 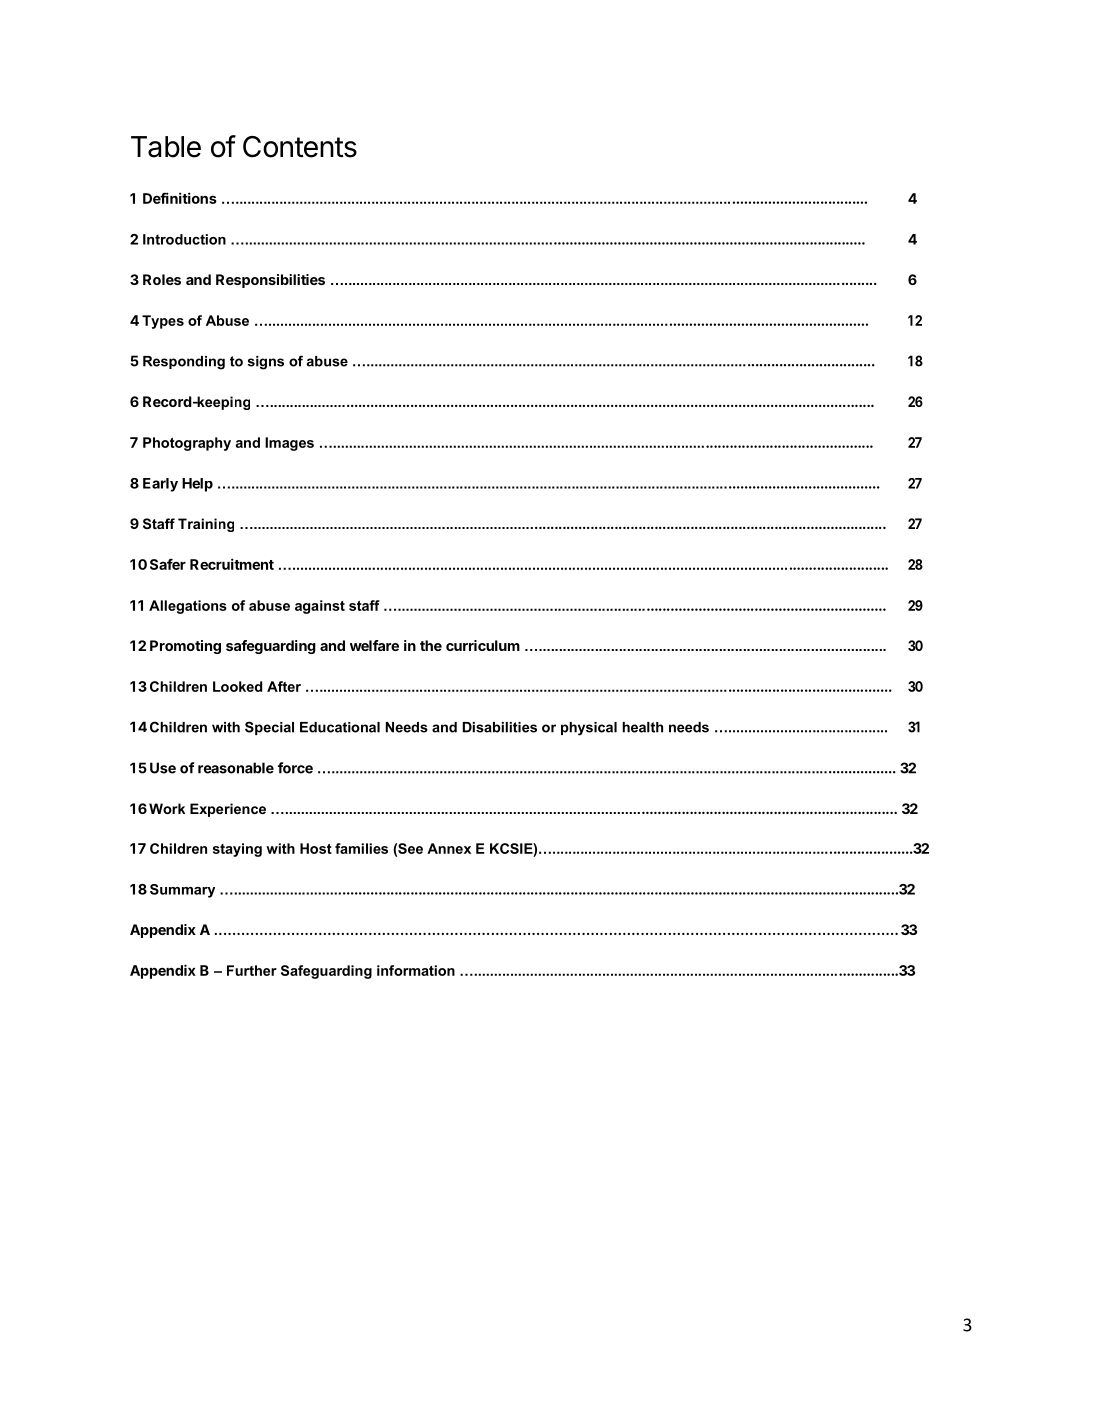 I want to click on Contents, so click(x=300, y=147).
